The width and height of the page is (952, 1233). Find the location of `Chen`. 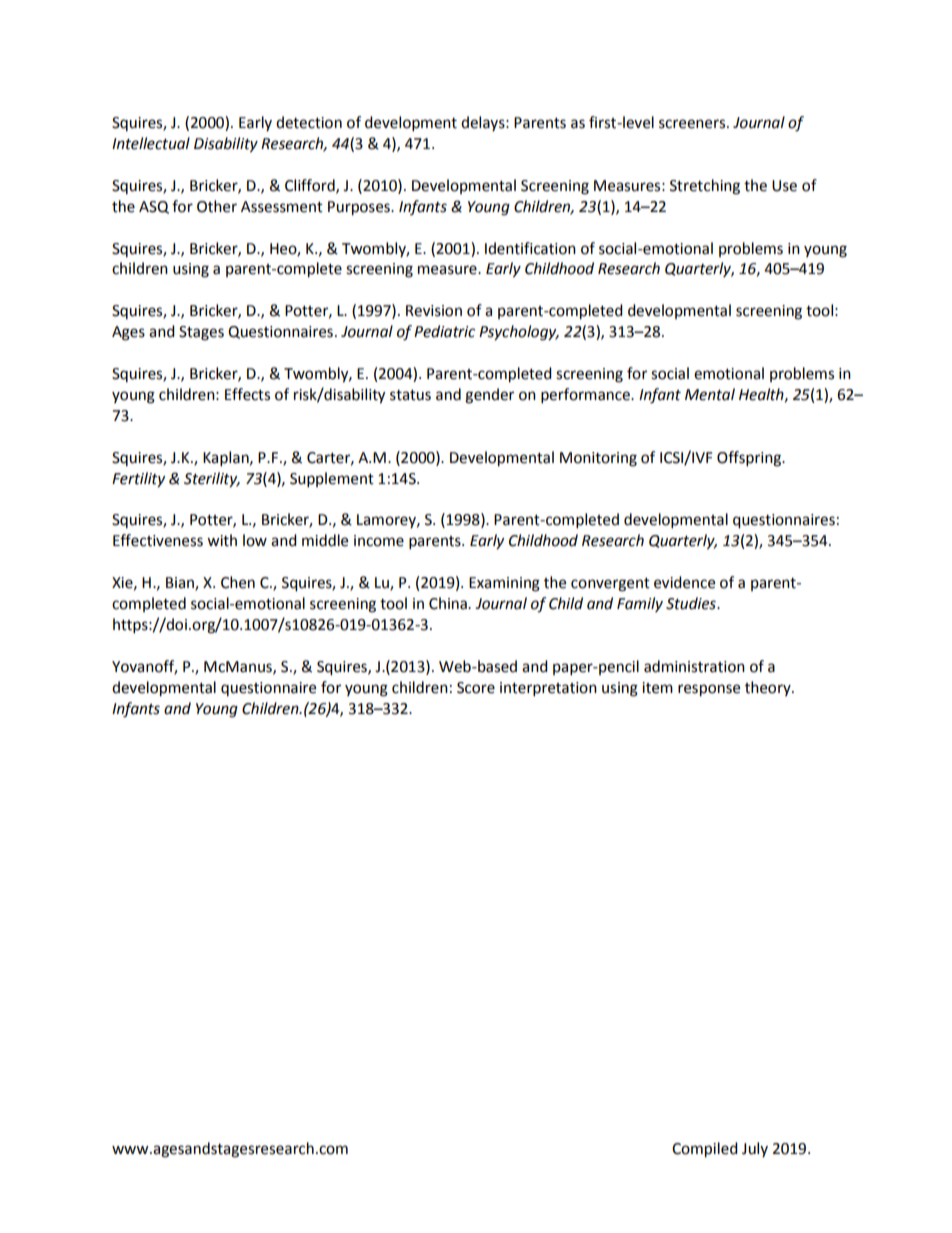

Chen is located at coordinates (238, 582).
